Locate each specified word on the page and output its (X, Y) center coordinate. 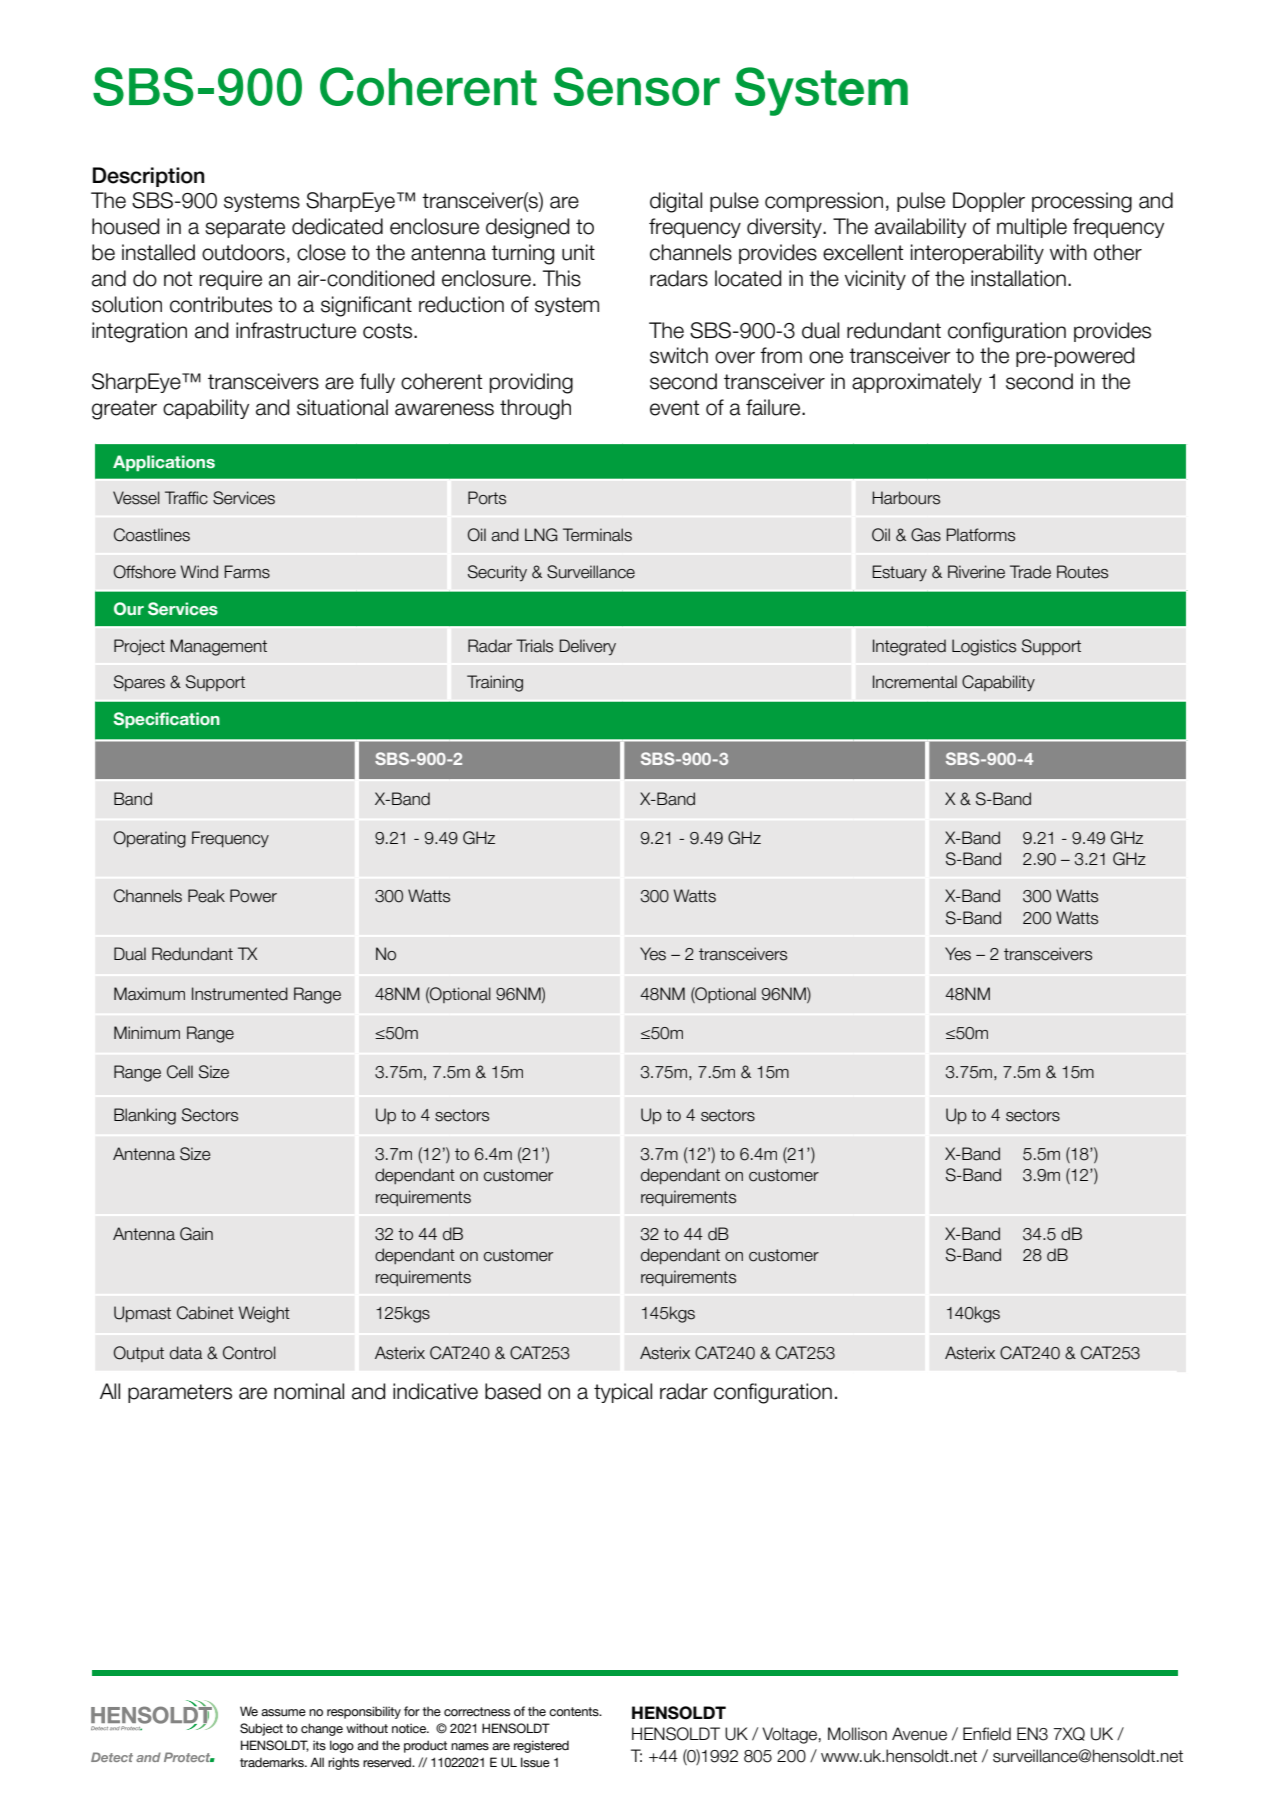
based (513, 1391)
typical (623, 1393)
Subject (261, 1729)
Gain (196, 1234)
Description (148, 177)
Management (218, 647)
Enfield (987, 1734)
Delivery (587, 647)
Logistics (984, 647)
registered (541, 1746)
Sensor (637, 86)
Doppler (989, 202)
